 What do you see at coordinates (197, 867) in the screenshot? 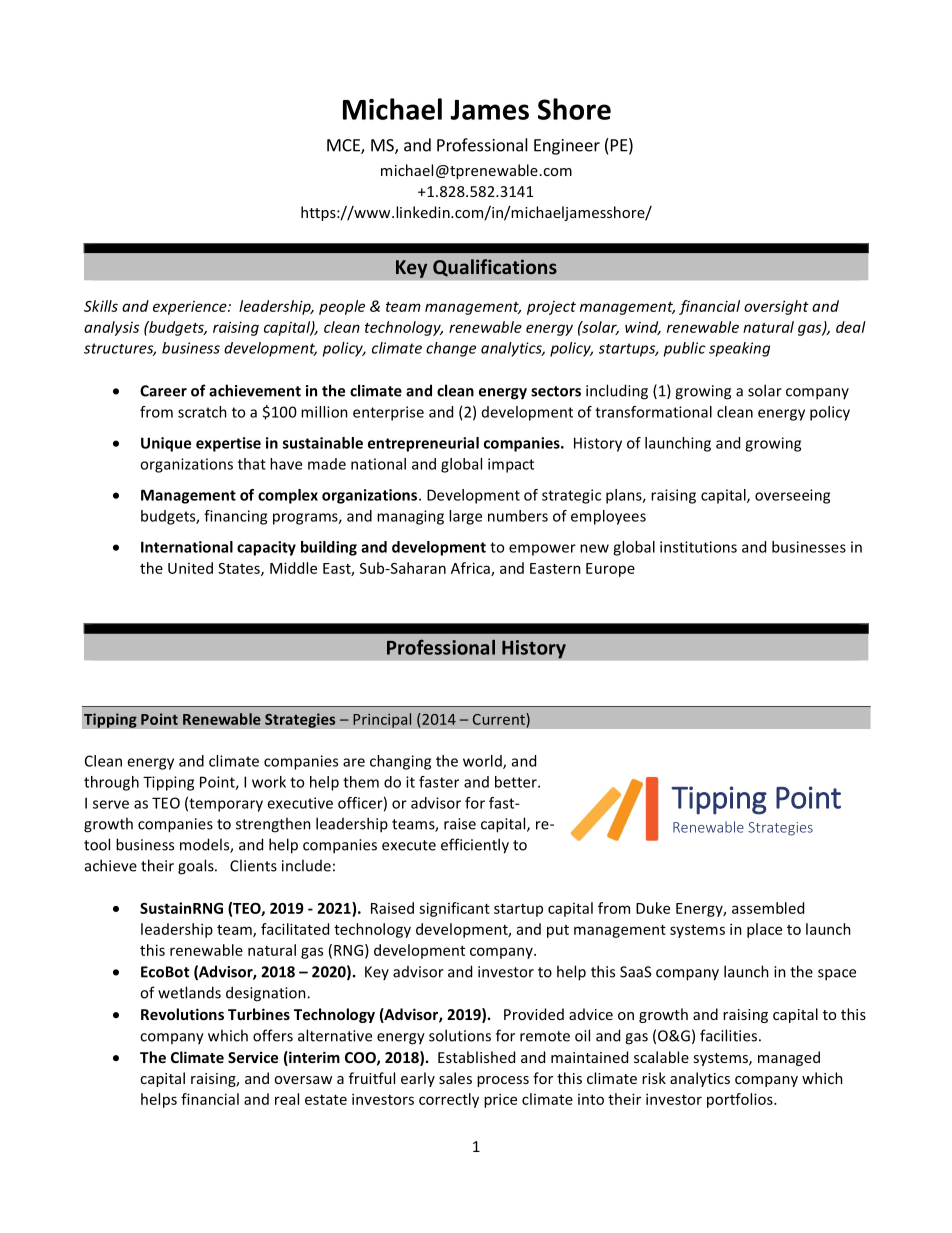
I see `goals` at bounding box center [197, 867].
